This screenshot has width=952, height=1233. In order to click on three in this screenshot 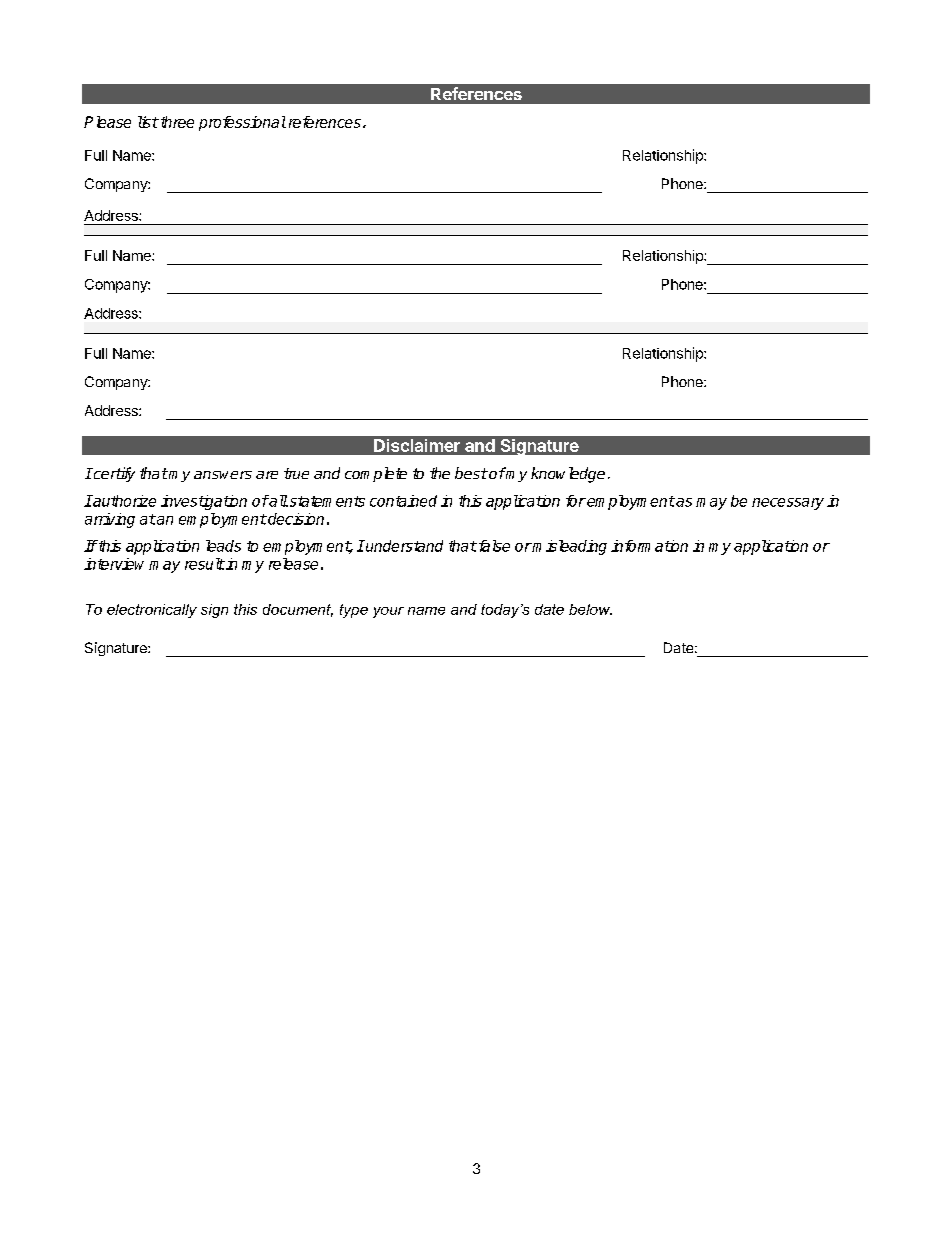, I will do `click(176, 122)`.
